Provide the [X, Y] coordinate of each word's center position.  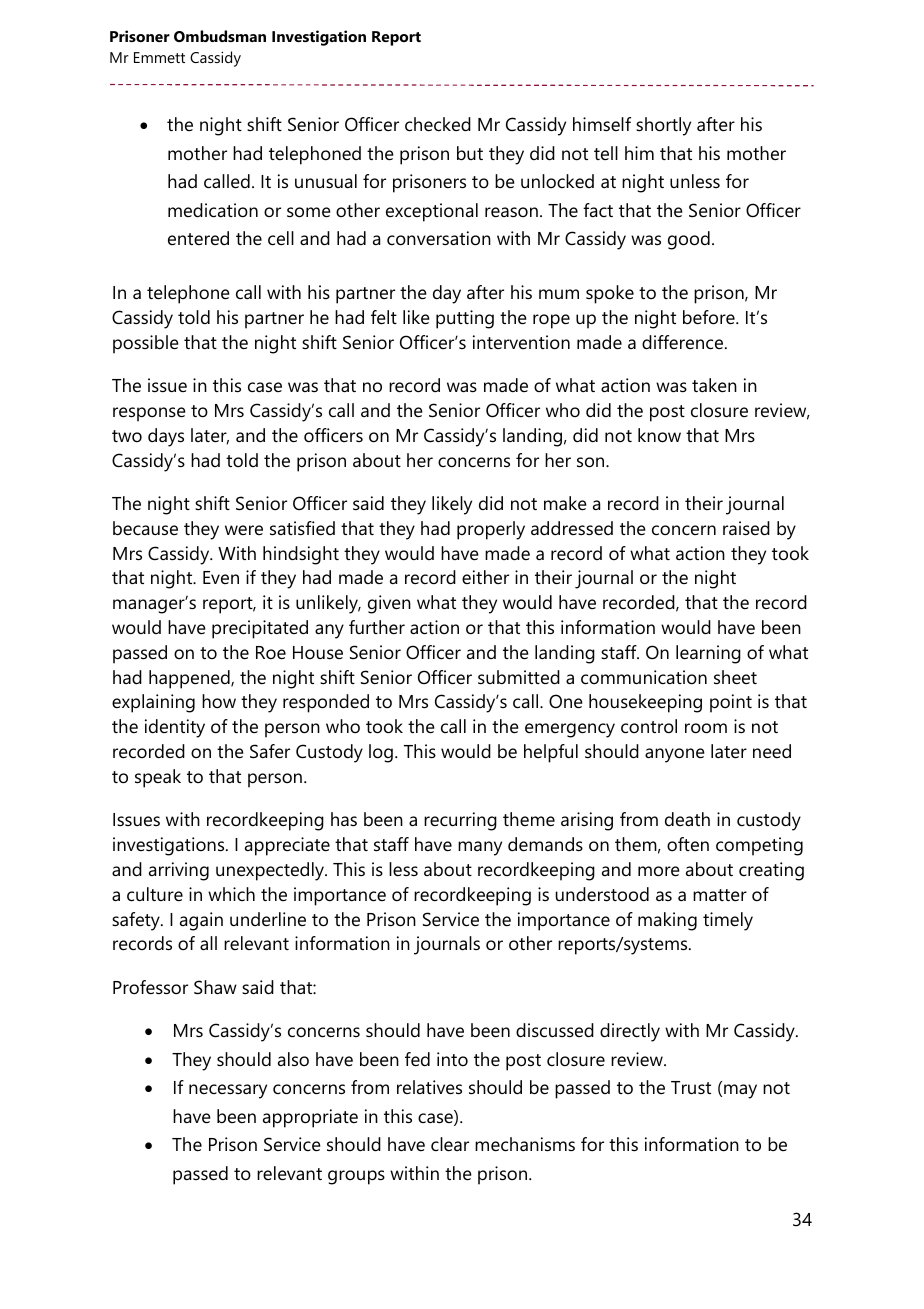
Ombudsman [220, 36]
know [659, 435]
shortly [663, 126]
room [706, 728]
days [166, 437]
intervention [521, 342]
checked [438, 124]
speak [158, 778]
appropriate [310, 1118]
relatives [429, 1087]
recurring [460, 821]
